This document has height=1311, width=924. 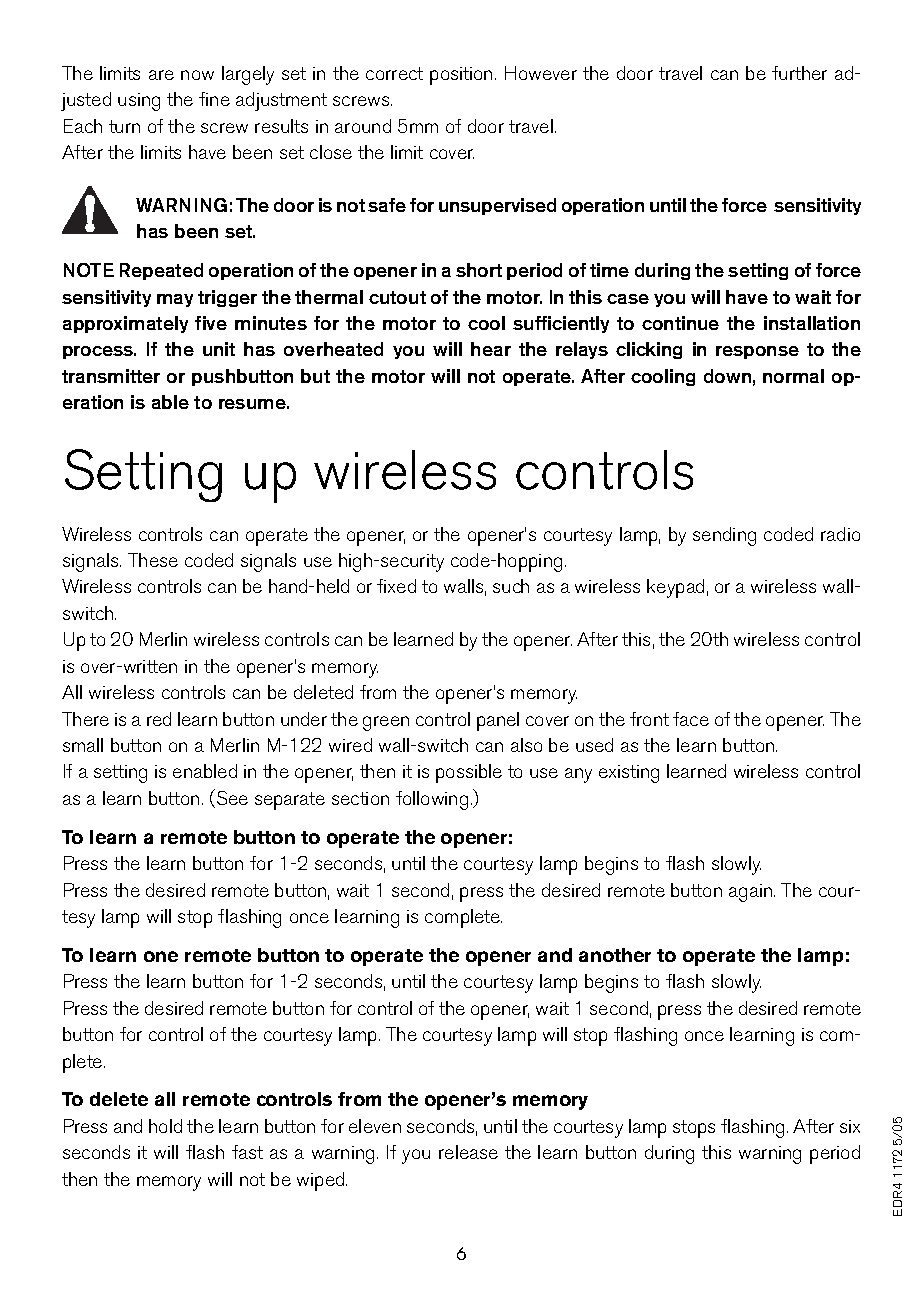 What do you see at coordinates (214, 99) in the document?
I see `fine` at bounding box center [214, 99].
